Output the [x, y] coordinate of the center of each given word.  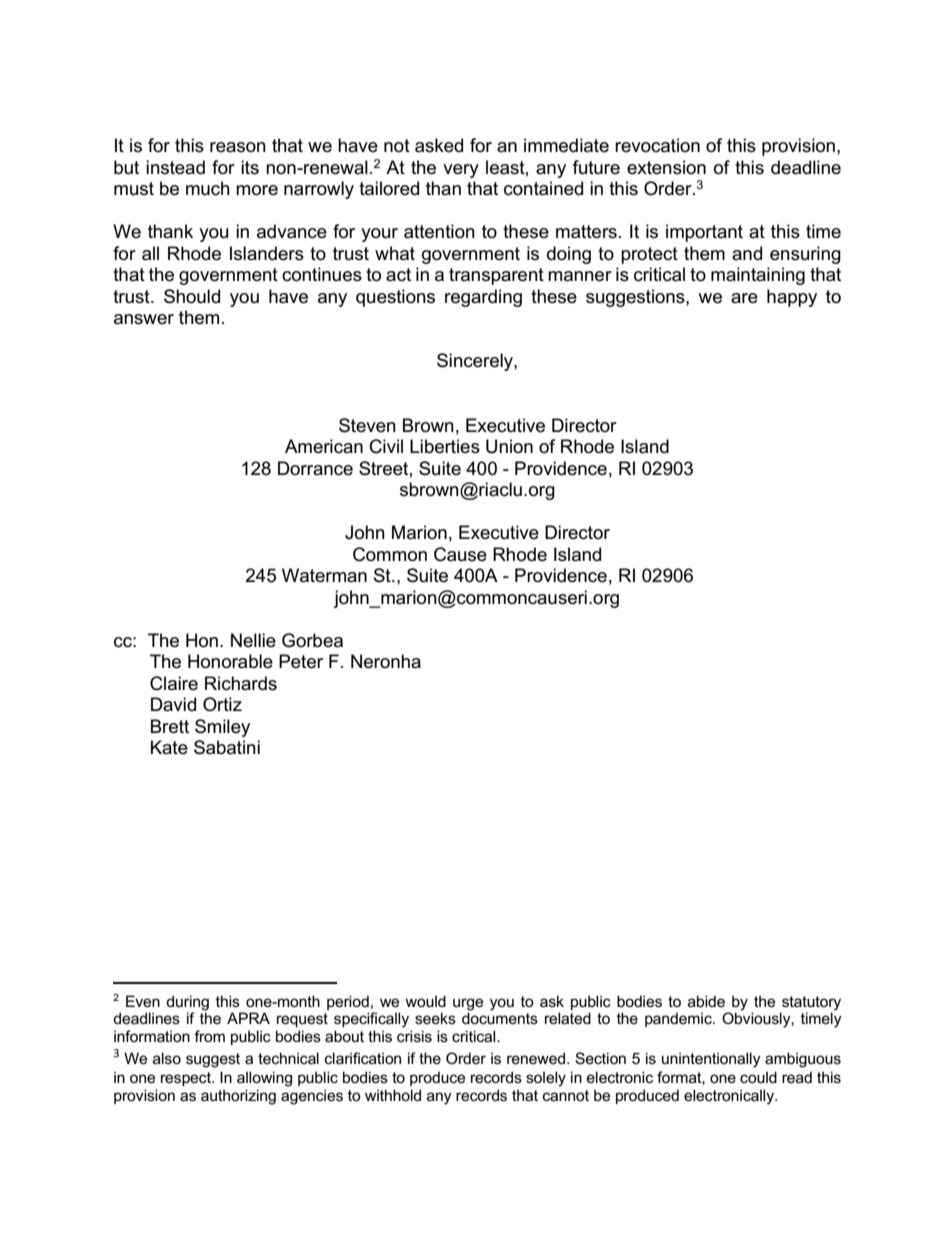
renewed [536, 1058]
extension [666, 167]
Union [509, 446]
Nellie [253, 640]
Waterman [324, 575]
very [461, 171]
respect [187, 1079]
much [208, 188]
